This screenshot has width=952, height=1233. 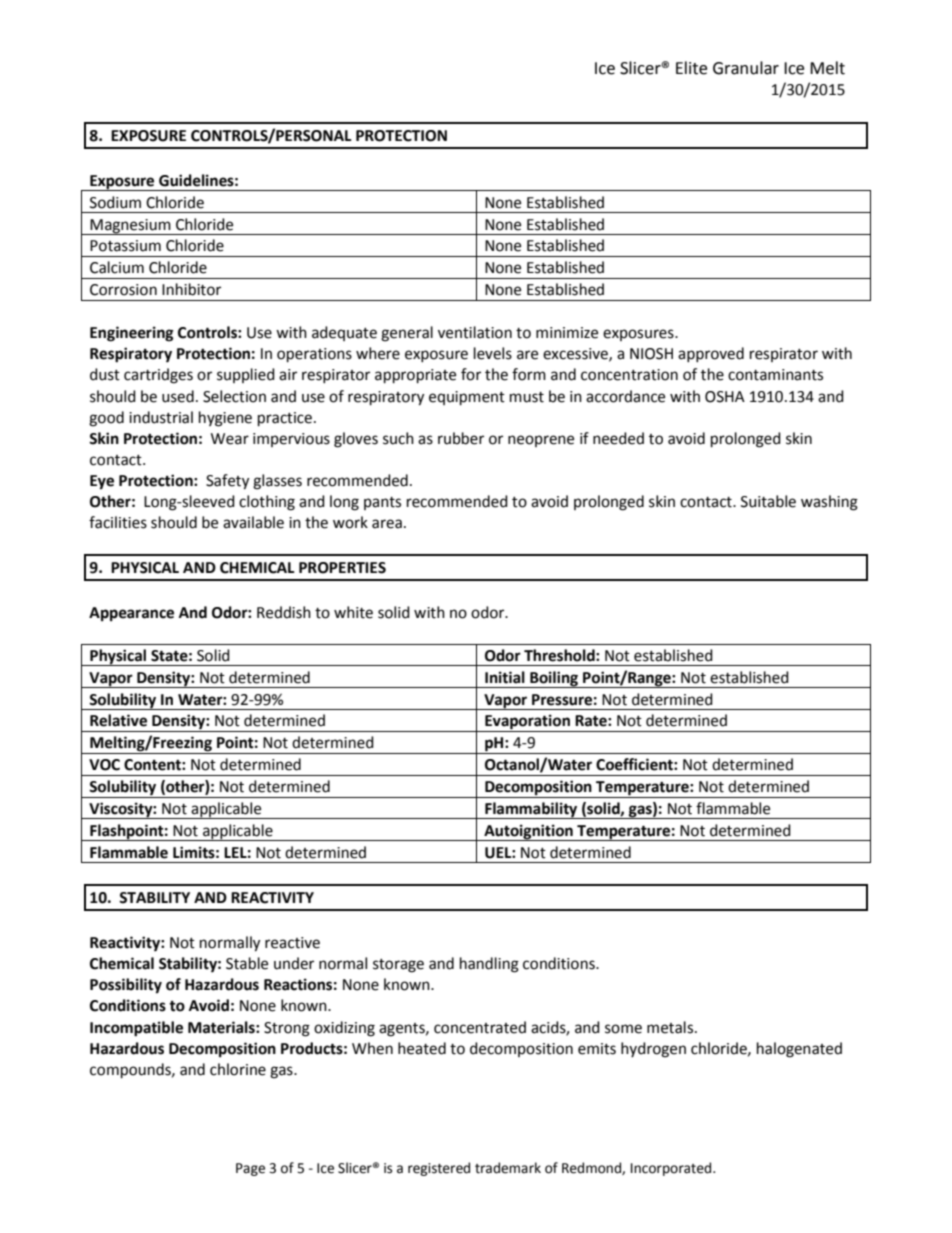 I want to click on Granular, so click(x=746, y=68).
